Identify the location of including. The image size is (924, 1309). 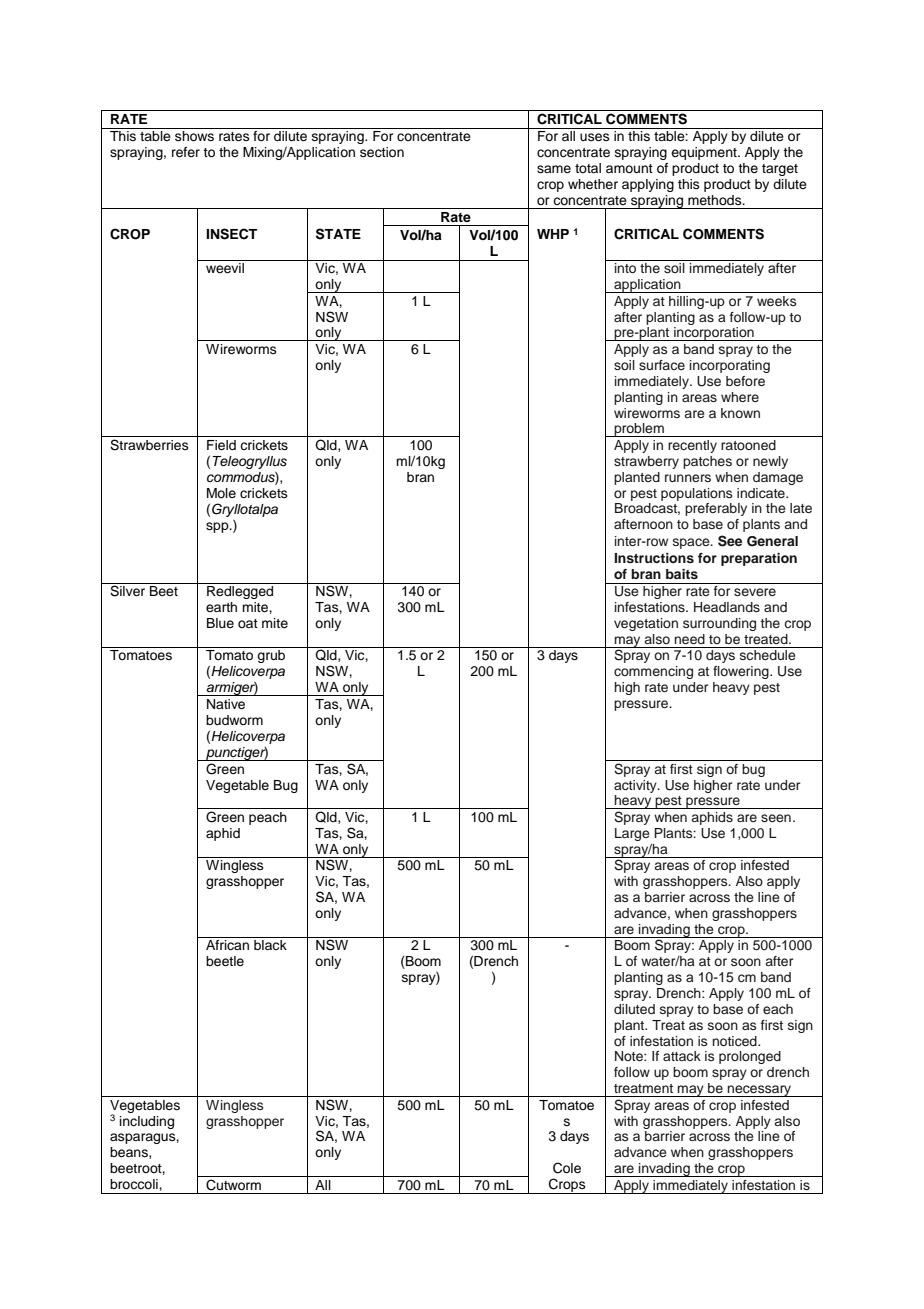
(147, 1122).
